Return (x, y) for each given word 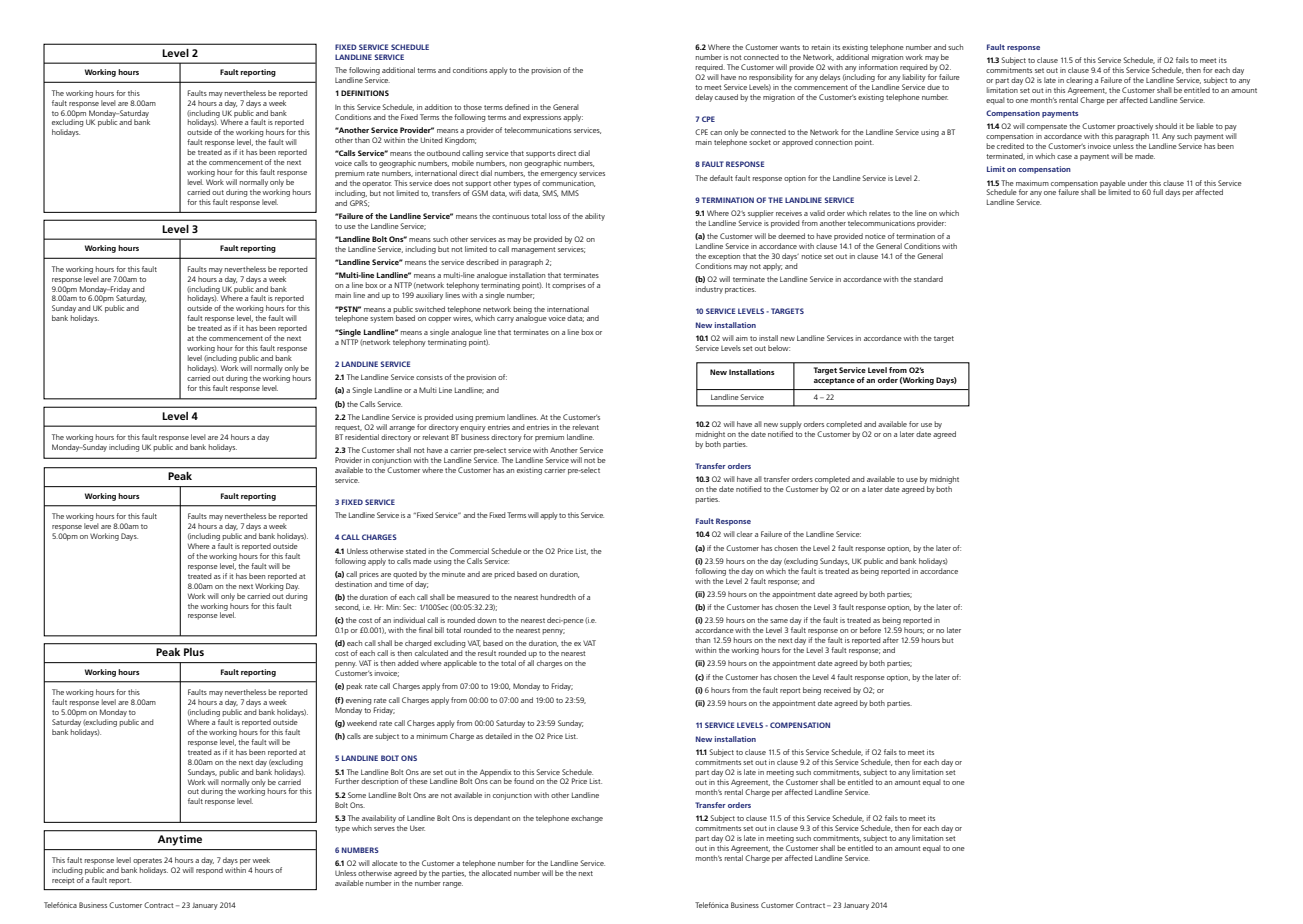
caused (726, 97)
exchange (587, 819)
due (933, 87)
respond (209, 871)
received (837, 690)
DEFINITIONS (365, 93)
